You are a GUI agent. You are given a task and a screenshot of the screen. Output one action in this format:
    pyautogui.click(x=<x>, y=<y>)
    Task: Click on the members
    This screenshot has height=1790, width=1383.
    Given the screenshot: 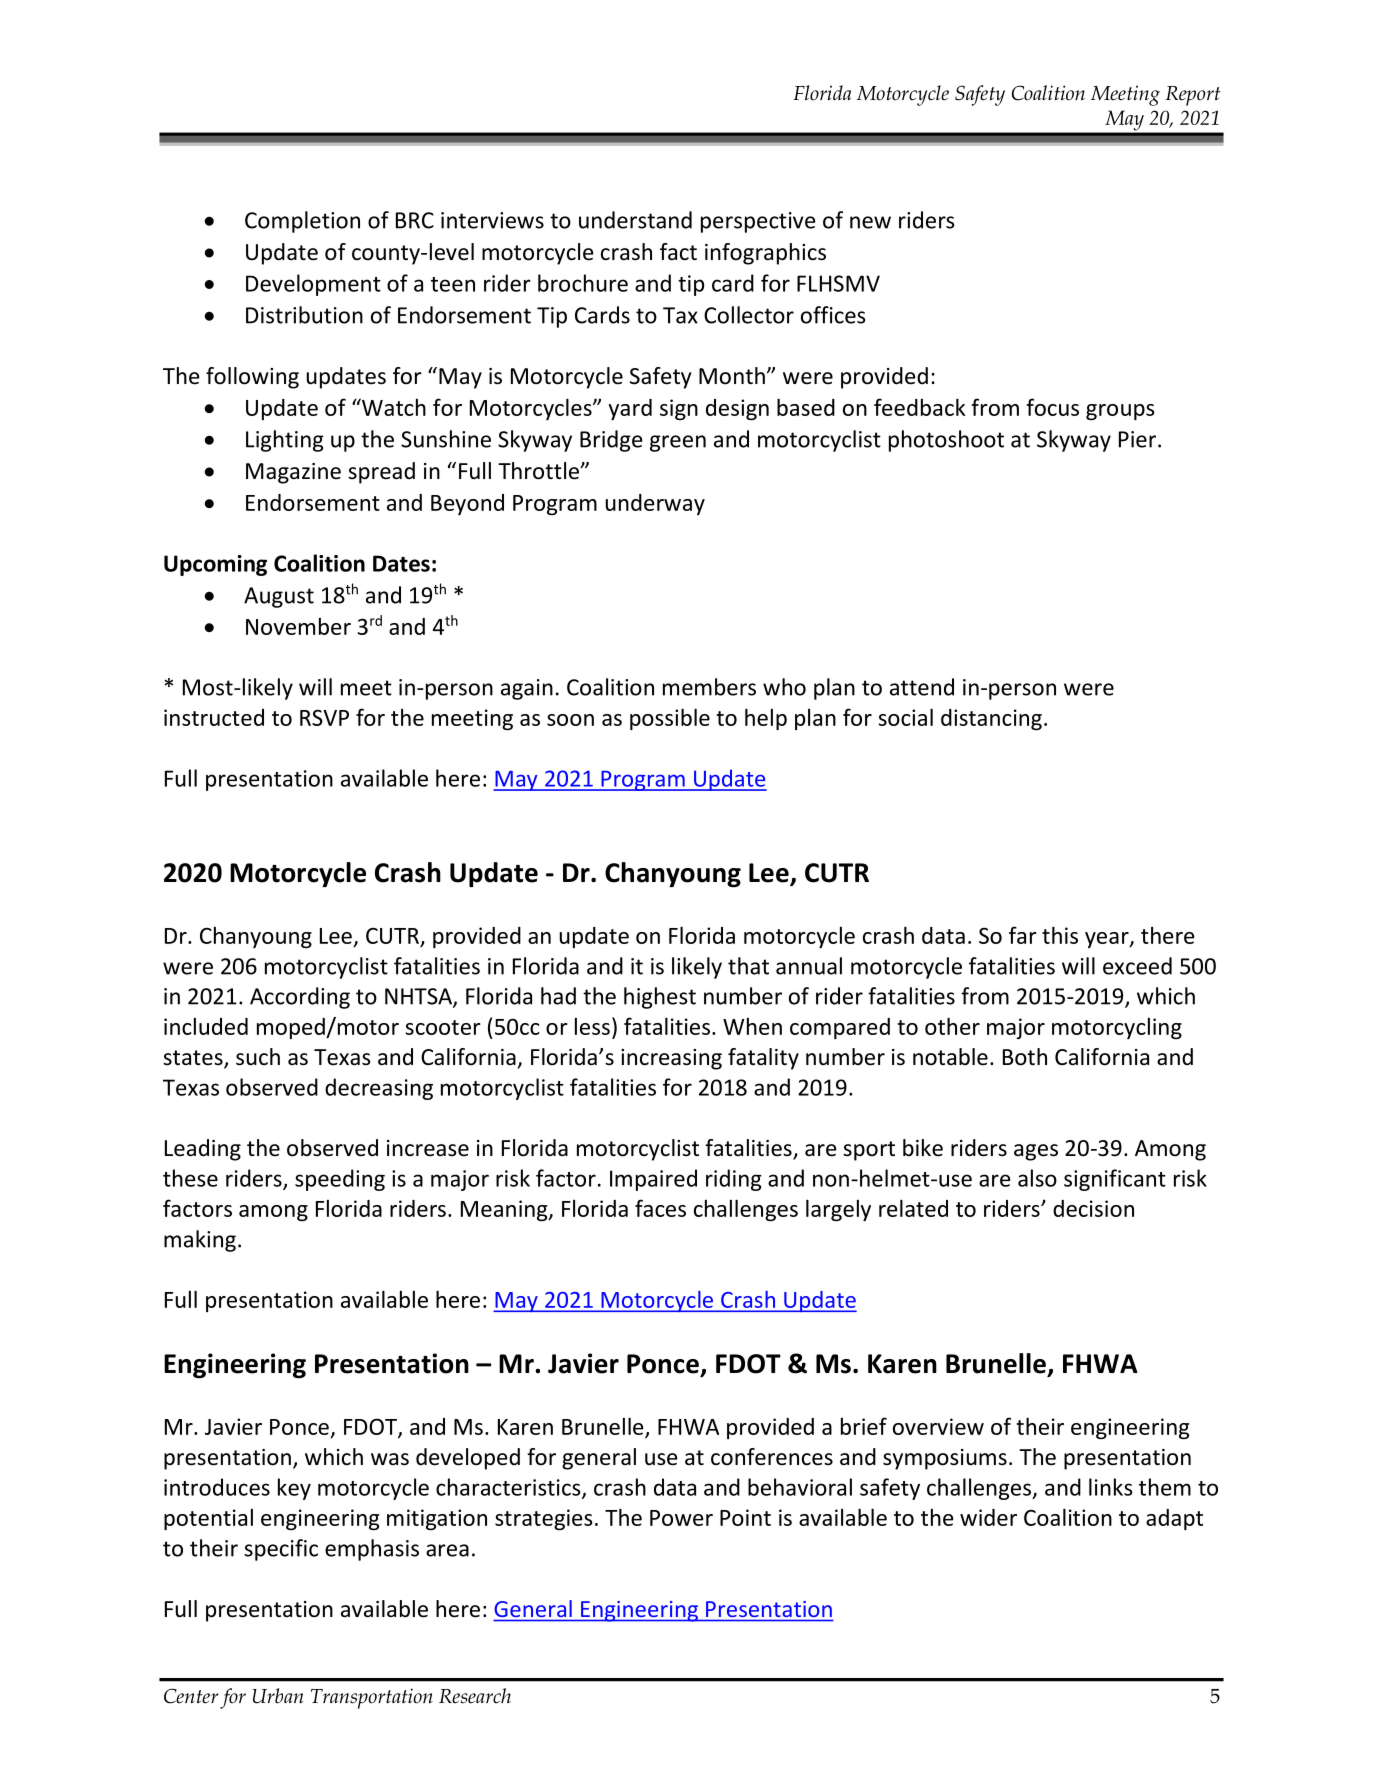 What is the action you would take?
    pyautogui.click(x=709, y=687)
